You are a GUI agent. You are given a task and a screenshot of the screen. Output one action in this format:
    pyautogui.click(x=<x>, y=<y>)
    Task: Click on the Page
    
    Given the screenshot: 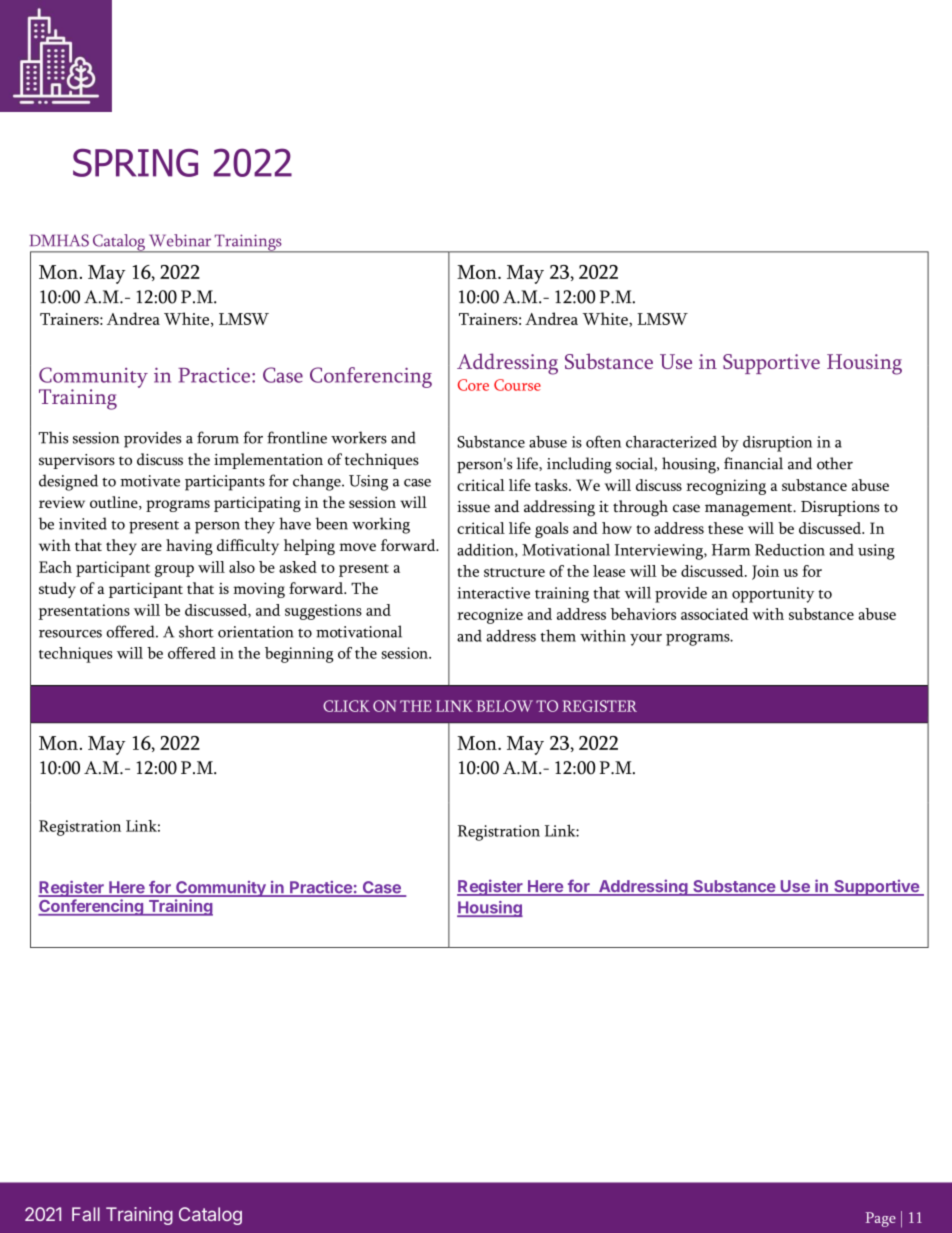 What is the action you would take?
    pyautogui.click(x=881, y=1219)
